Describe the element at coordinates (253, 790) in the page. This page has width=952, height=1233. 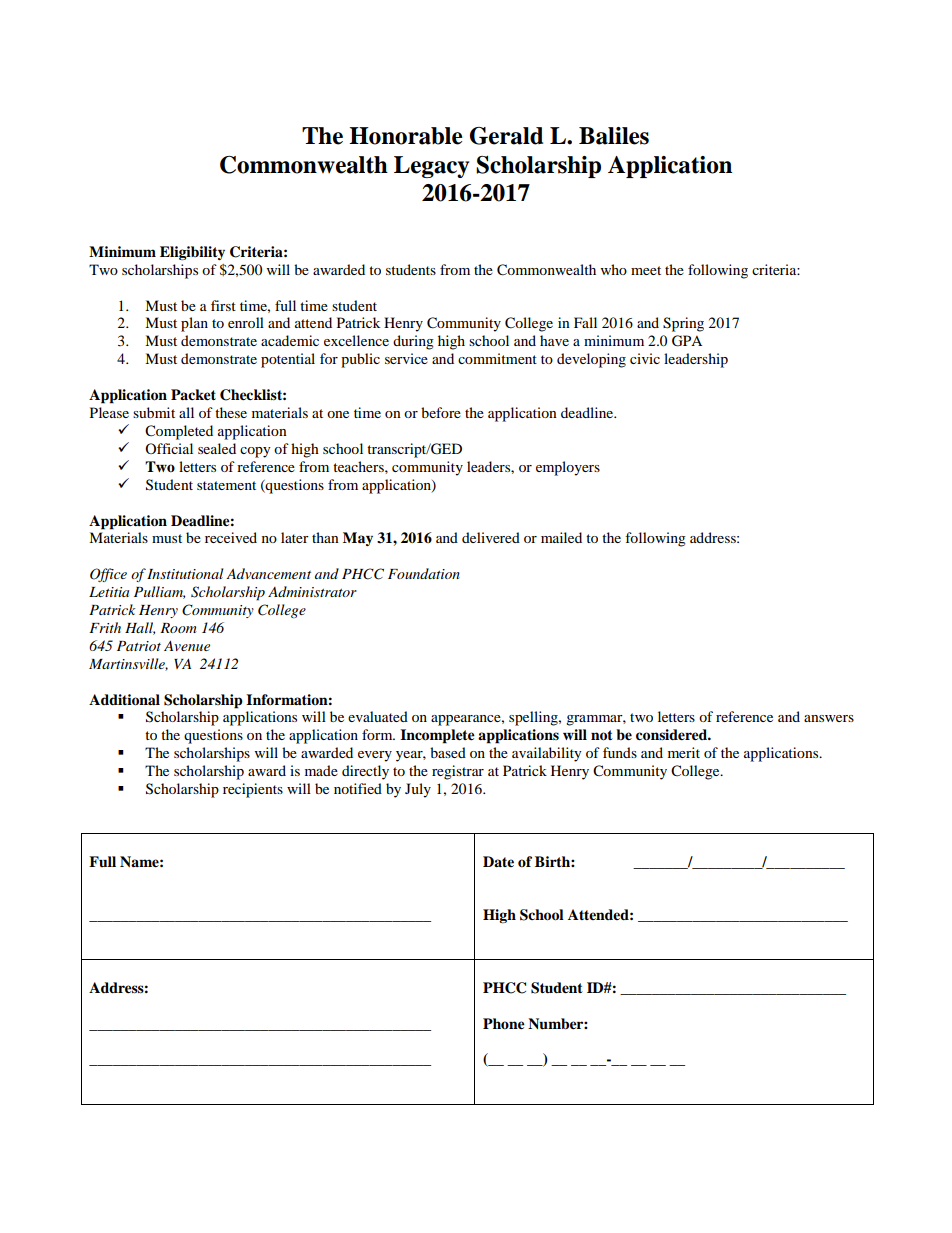
I see `recipients` at that location.
